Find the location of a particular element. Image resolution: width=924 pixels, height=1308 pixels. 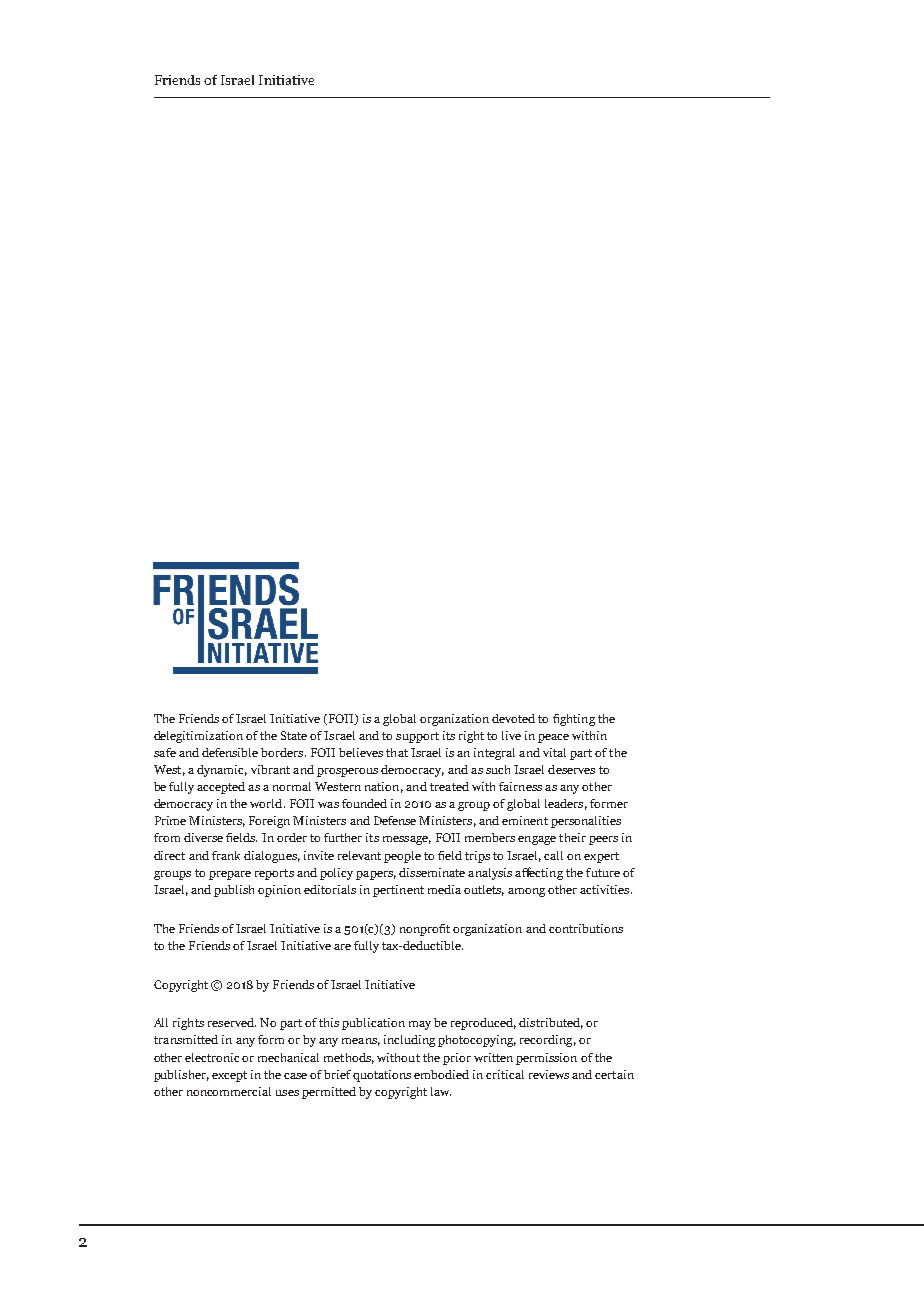

support is located at coordinates (417, 737).
